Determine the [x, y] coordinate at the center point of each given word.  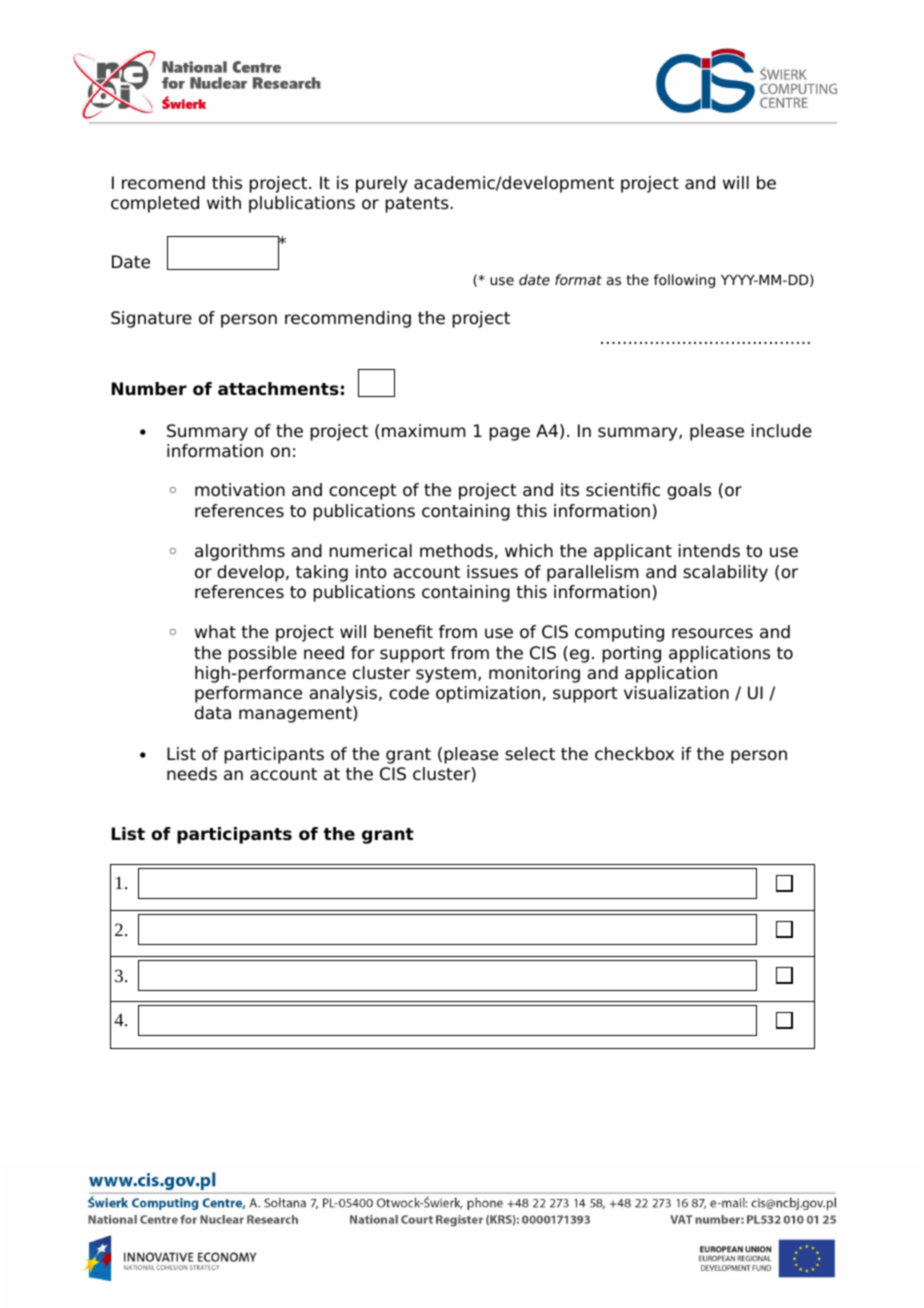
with [224, 202]
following [684, 281]
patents [417, 205]
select [530, 754]
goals [689, 491]
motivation [240, 490]
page [509, 434]
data [213, 713]
